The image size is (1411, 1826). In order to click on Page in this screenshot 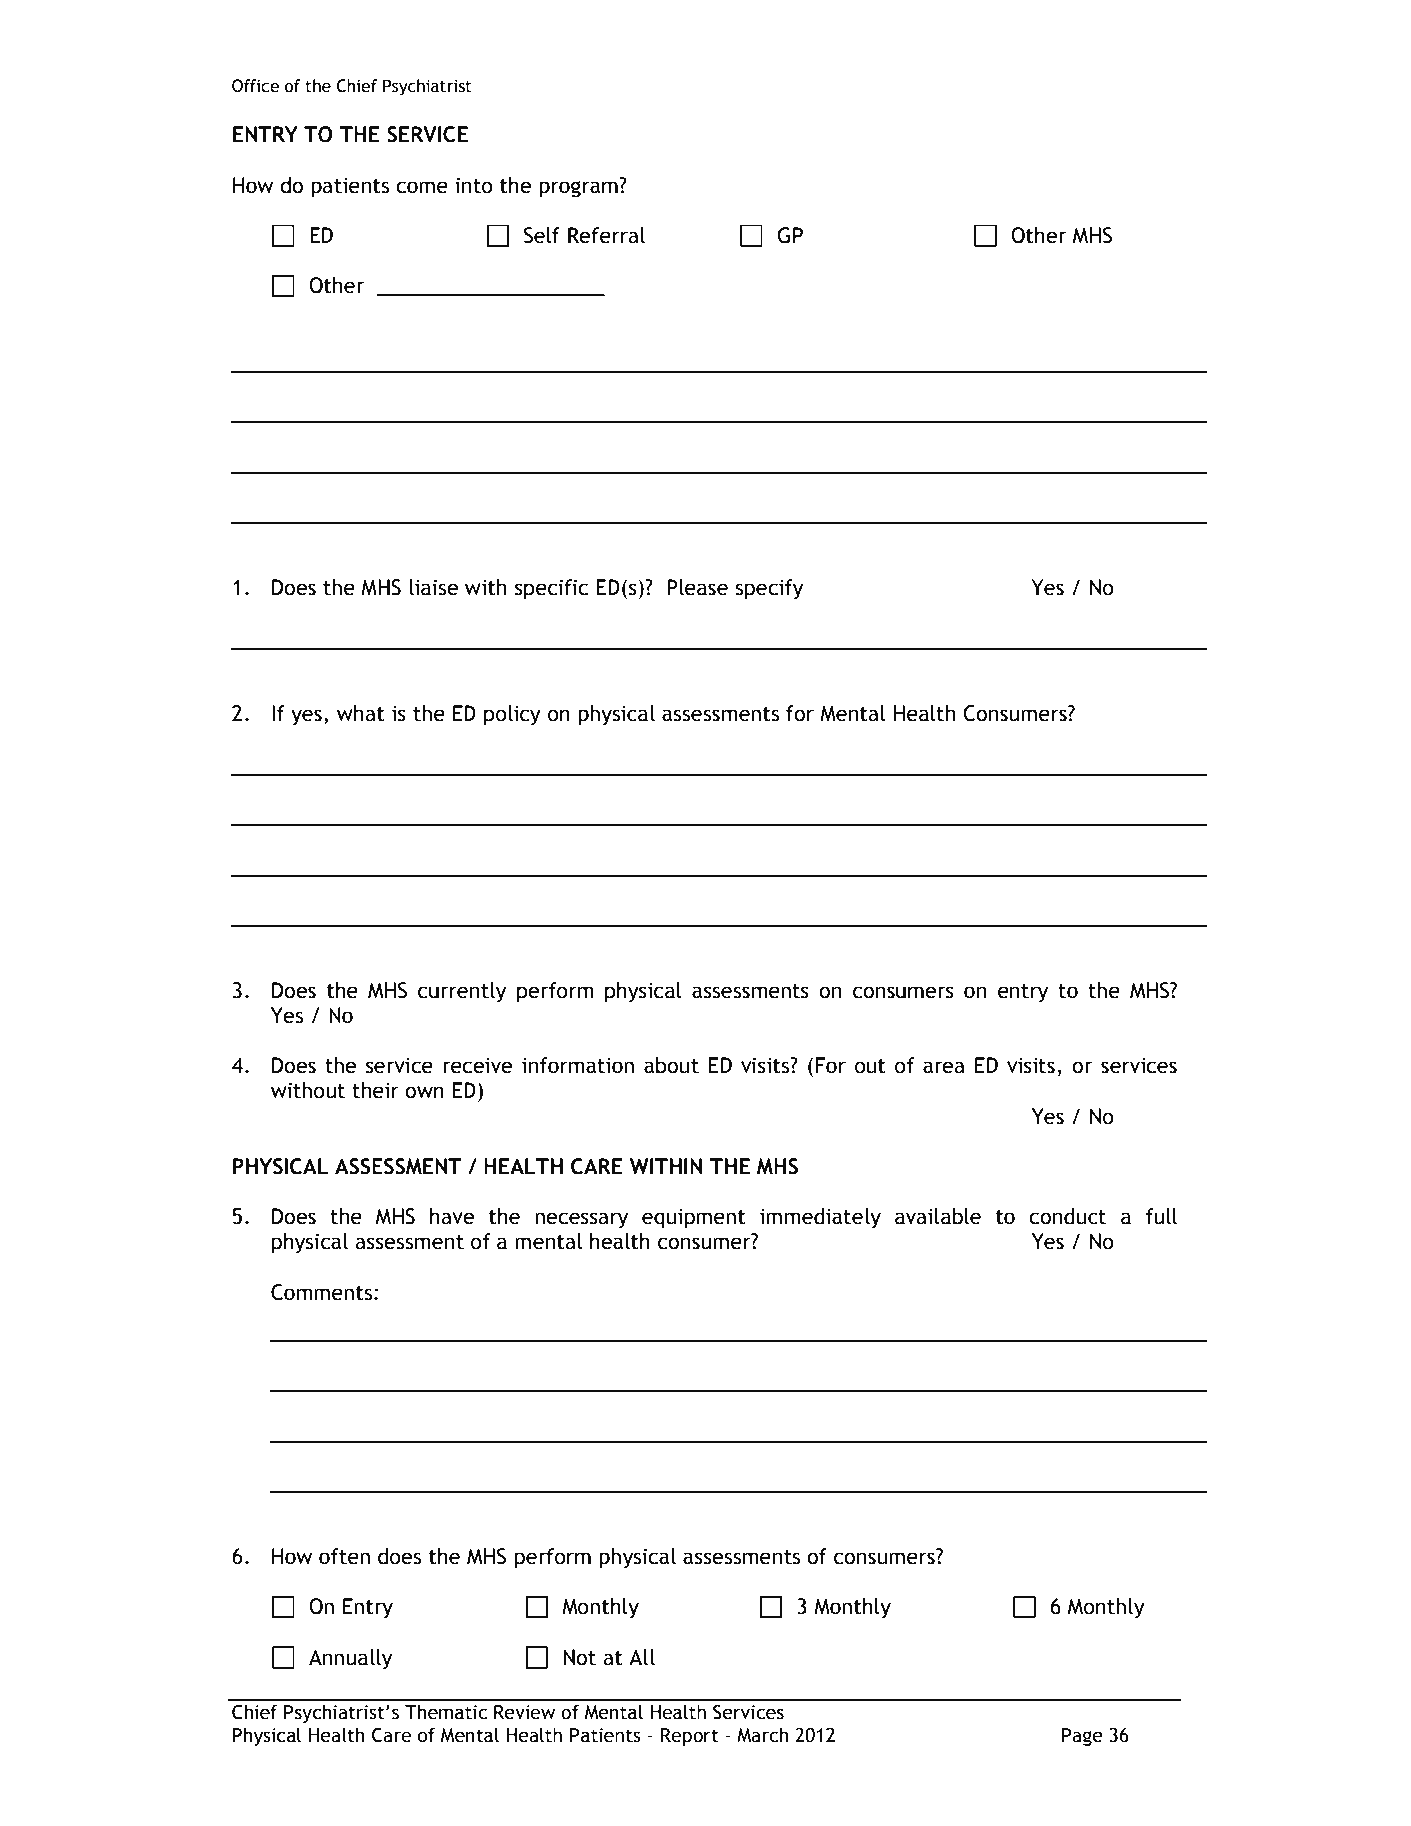, I will do `click(1082, 1737)`.
